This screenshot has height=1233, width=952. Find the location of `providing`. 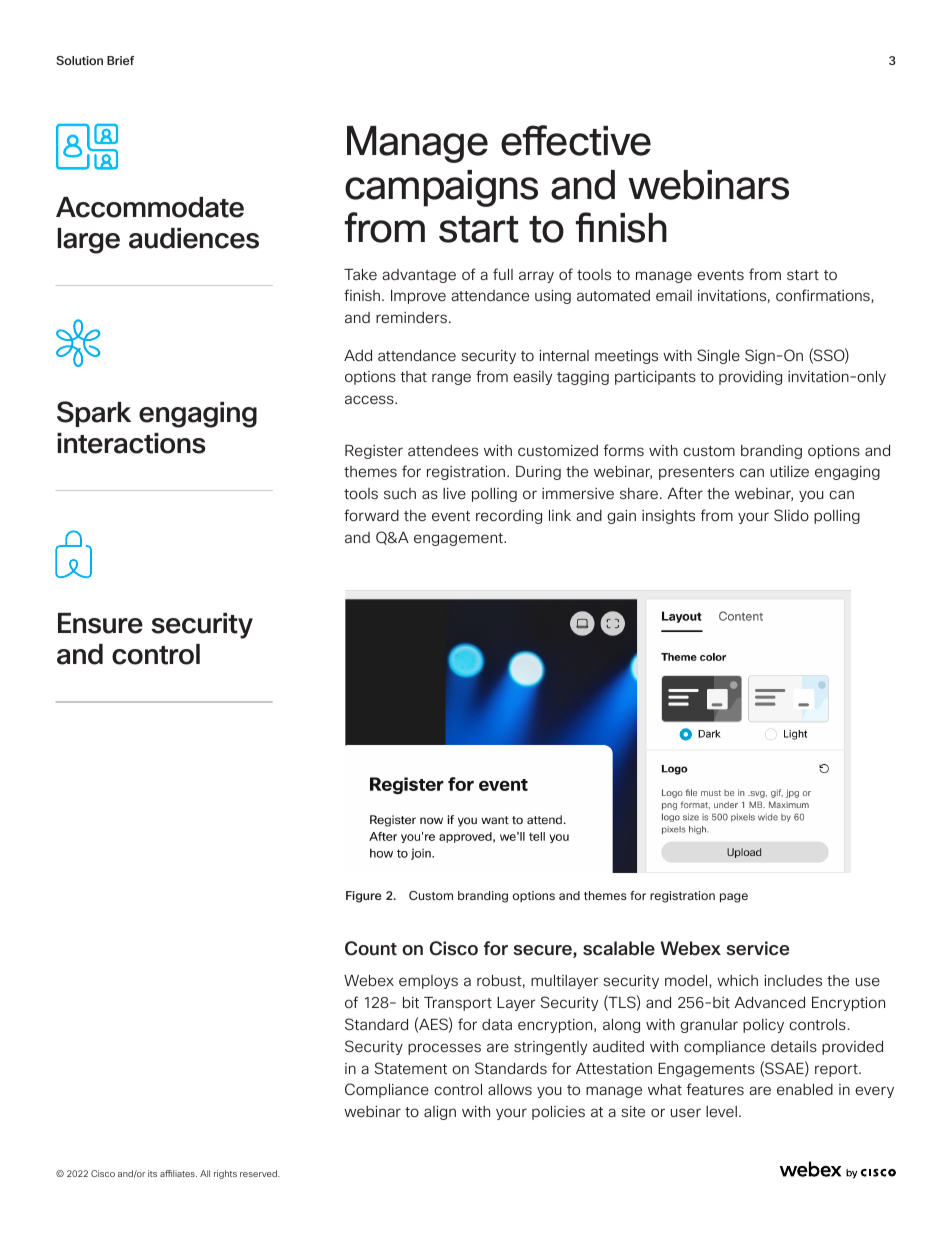

providing is located at coordinates (750, 378).
